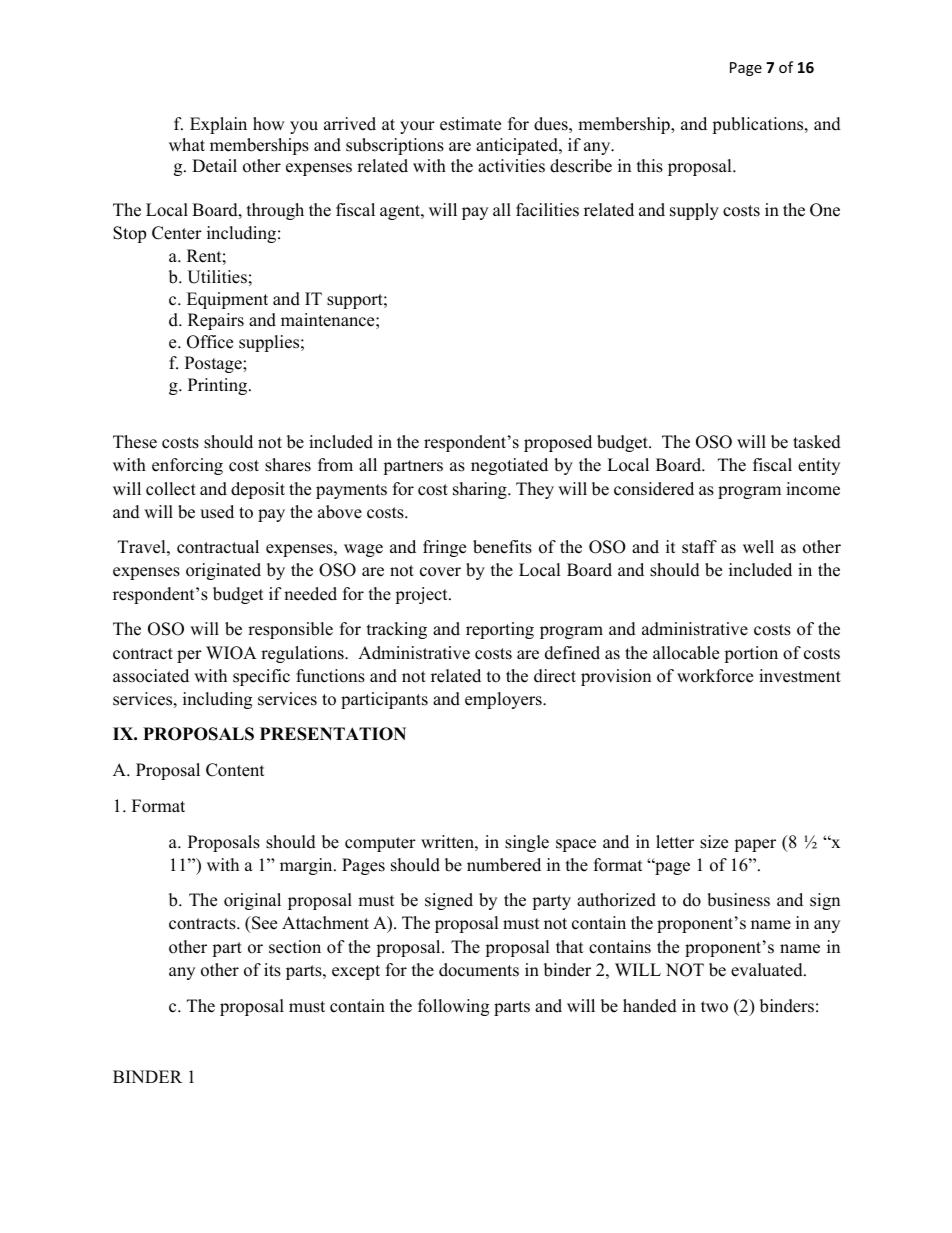  Describe the element at coordinates (223, 571) in the screenshot. I see `originated` at that location.
